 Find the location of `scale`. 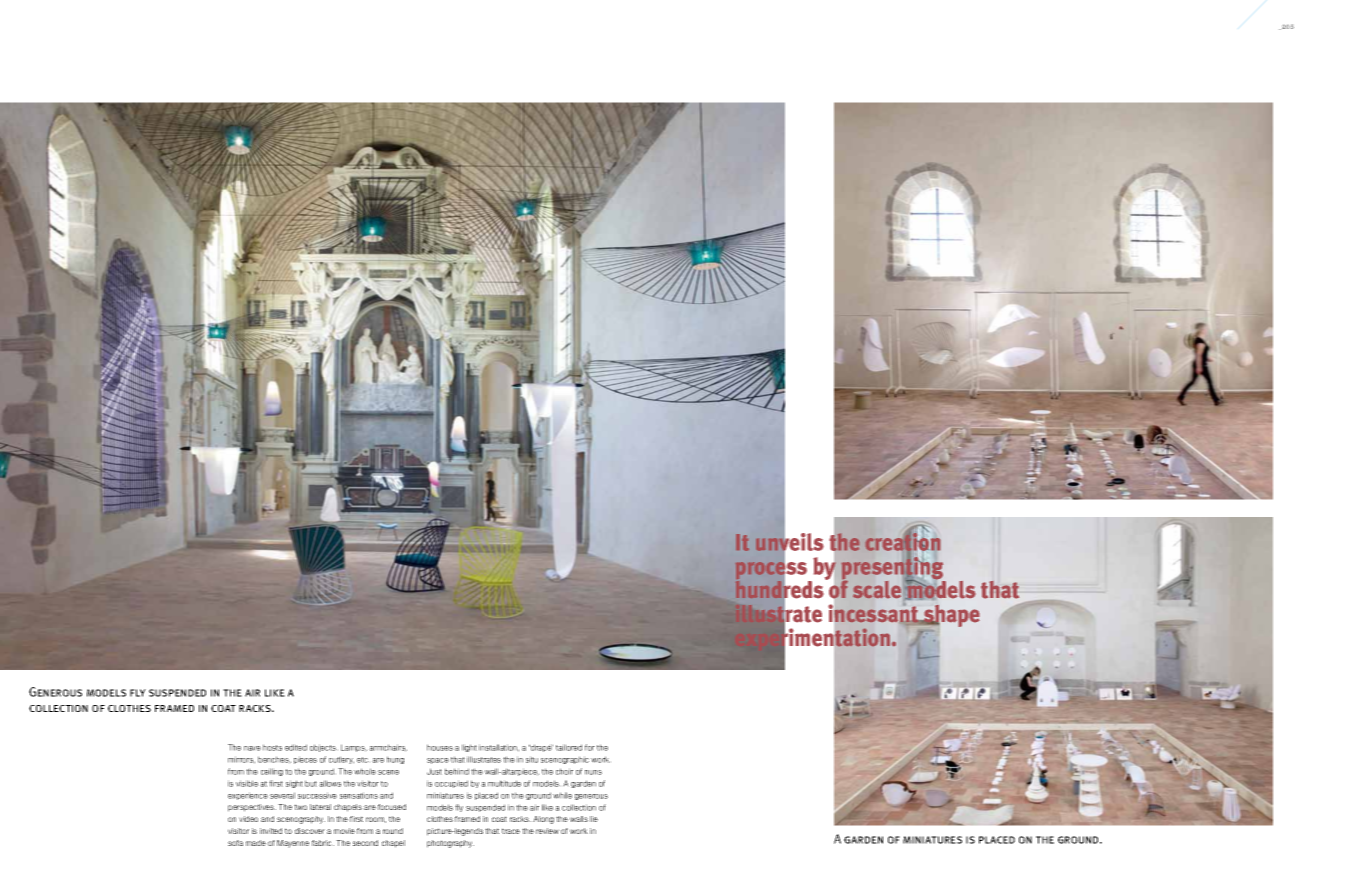

scale is located at coordinates (877, 589).
